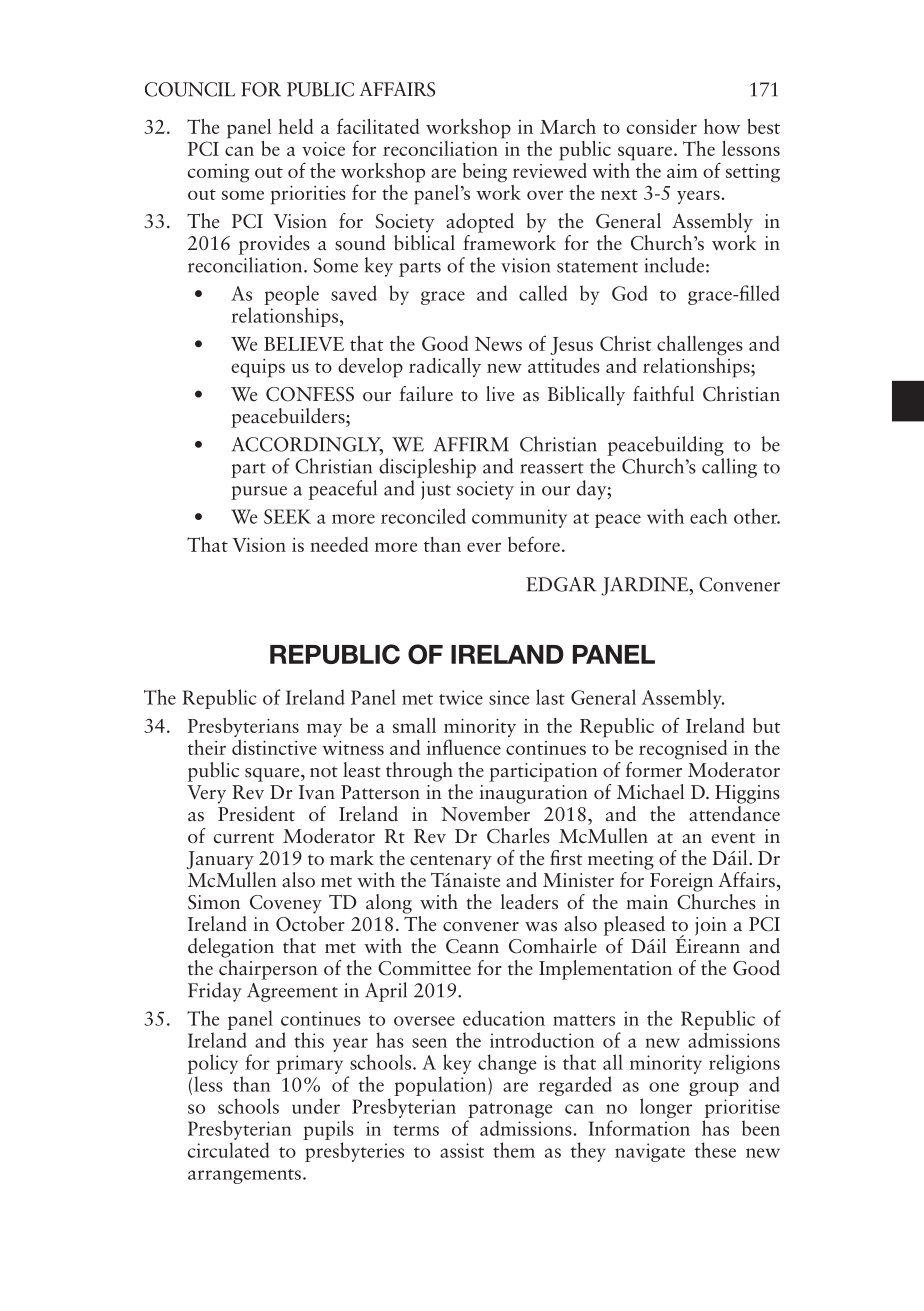 This image has height=1311, width=924. What do you see at coordinates (228, 1150) in the image?
I see `circulated` at bounding box center [228, 1150].
